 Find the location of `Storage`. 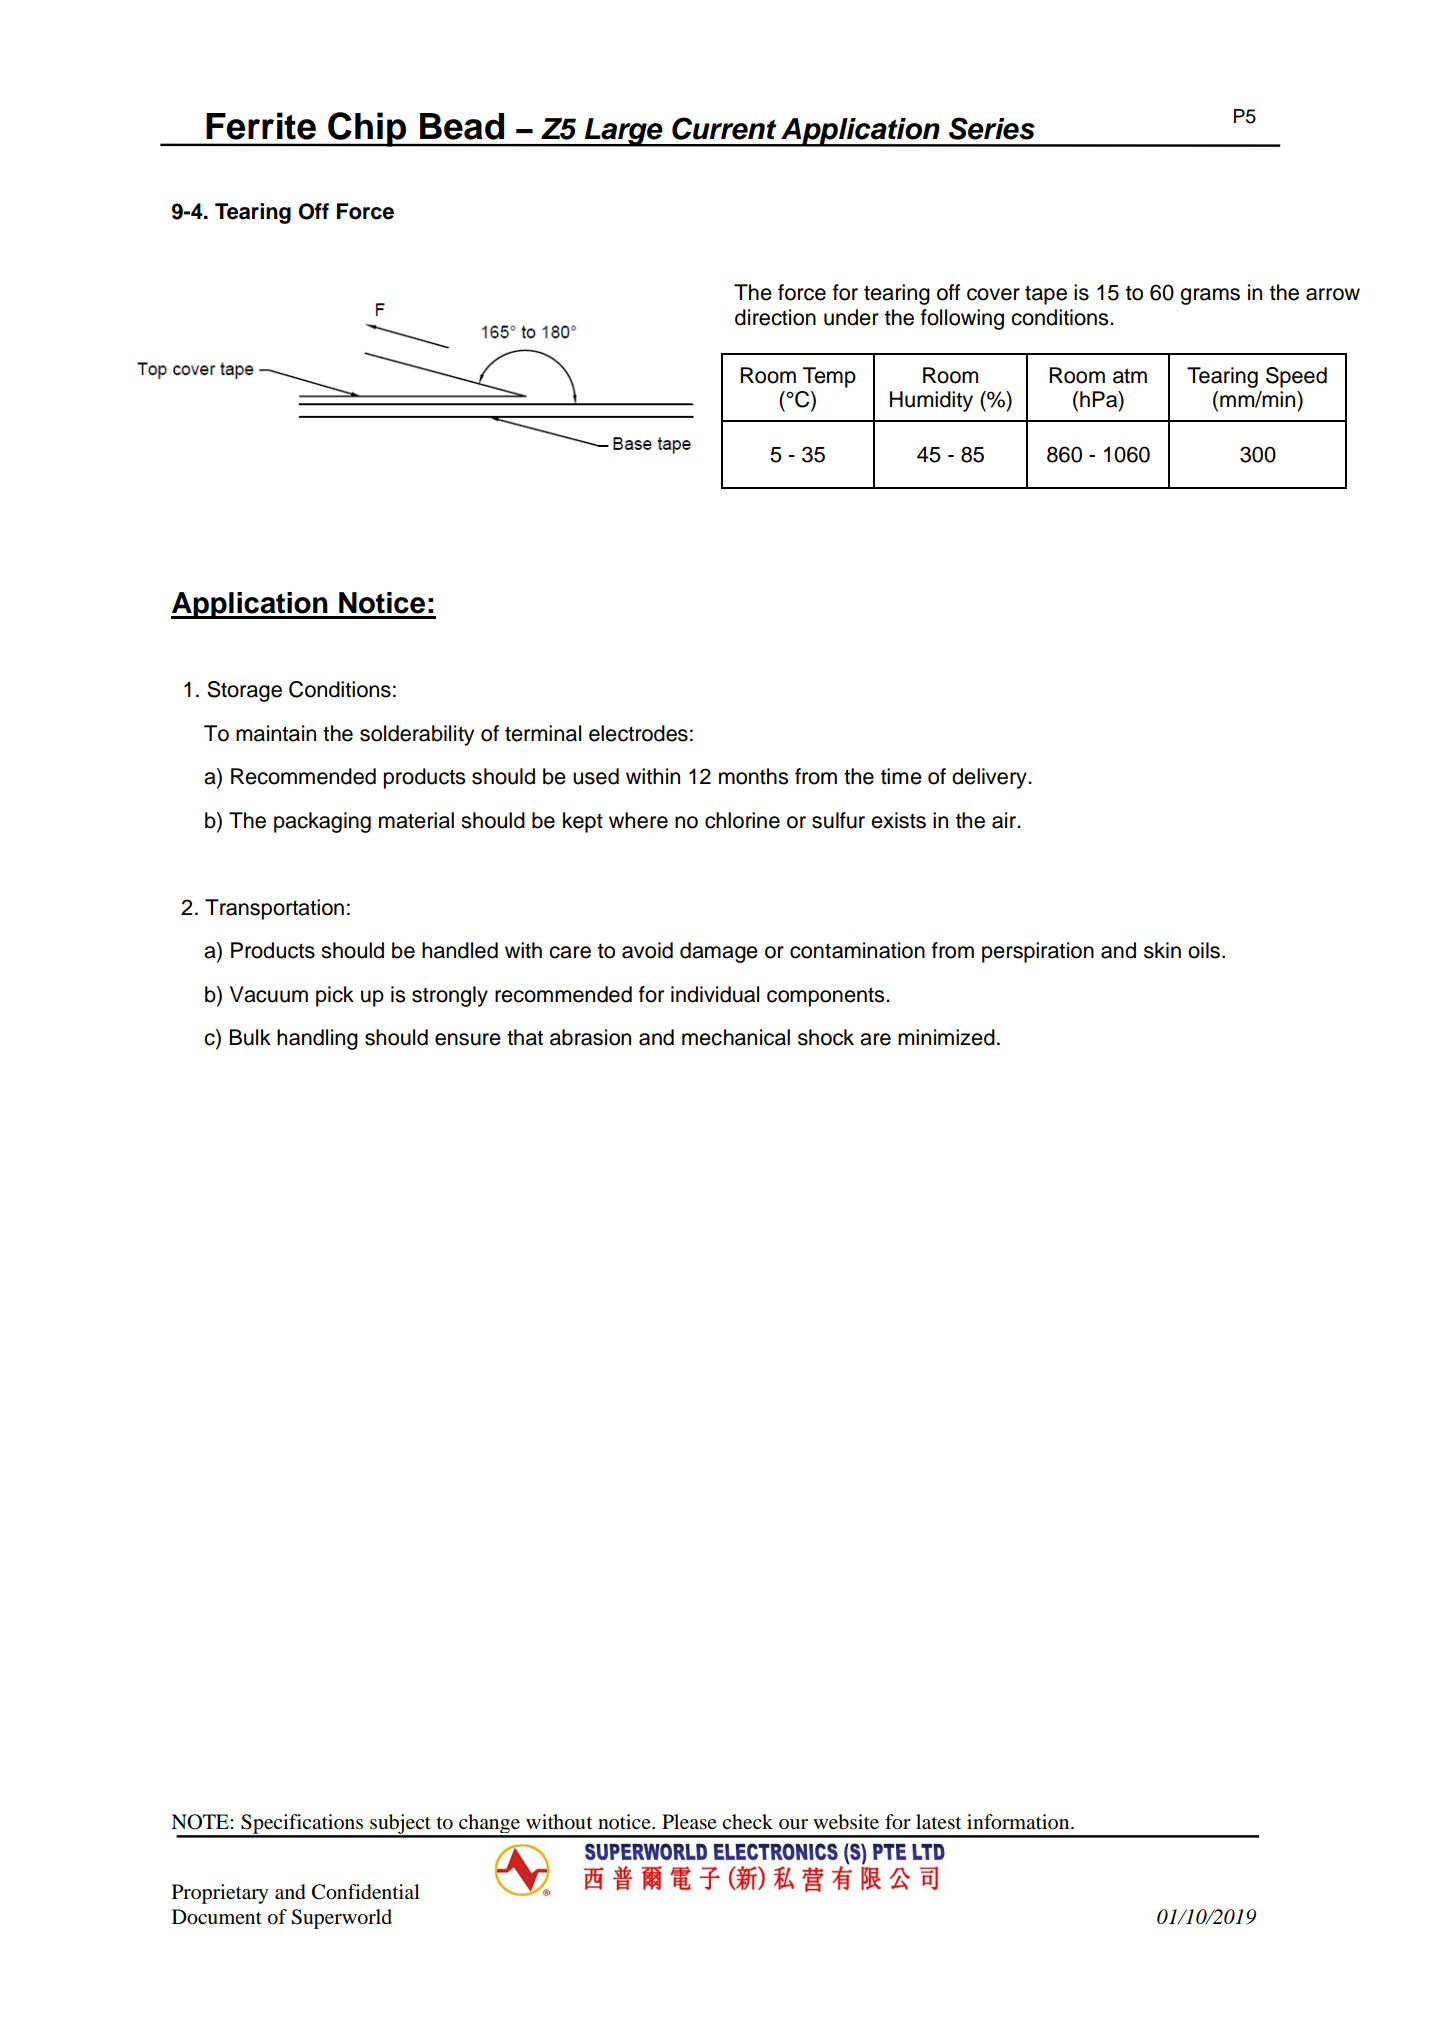

Storage is located at coordinates (244, 691).
